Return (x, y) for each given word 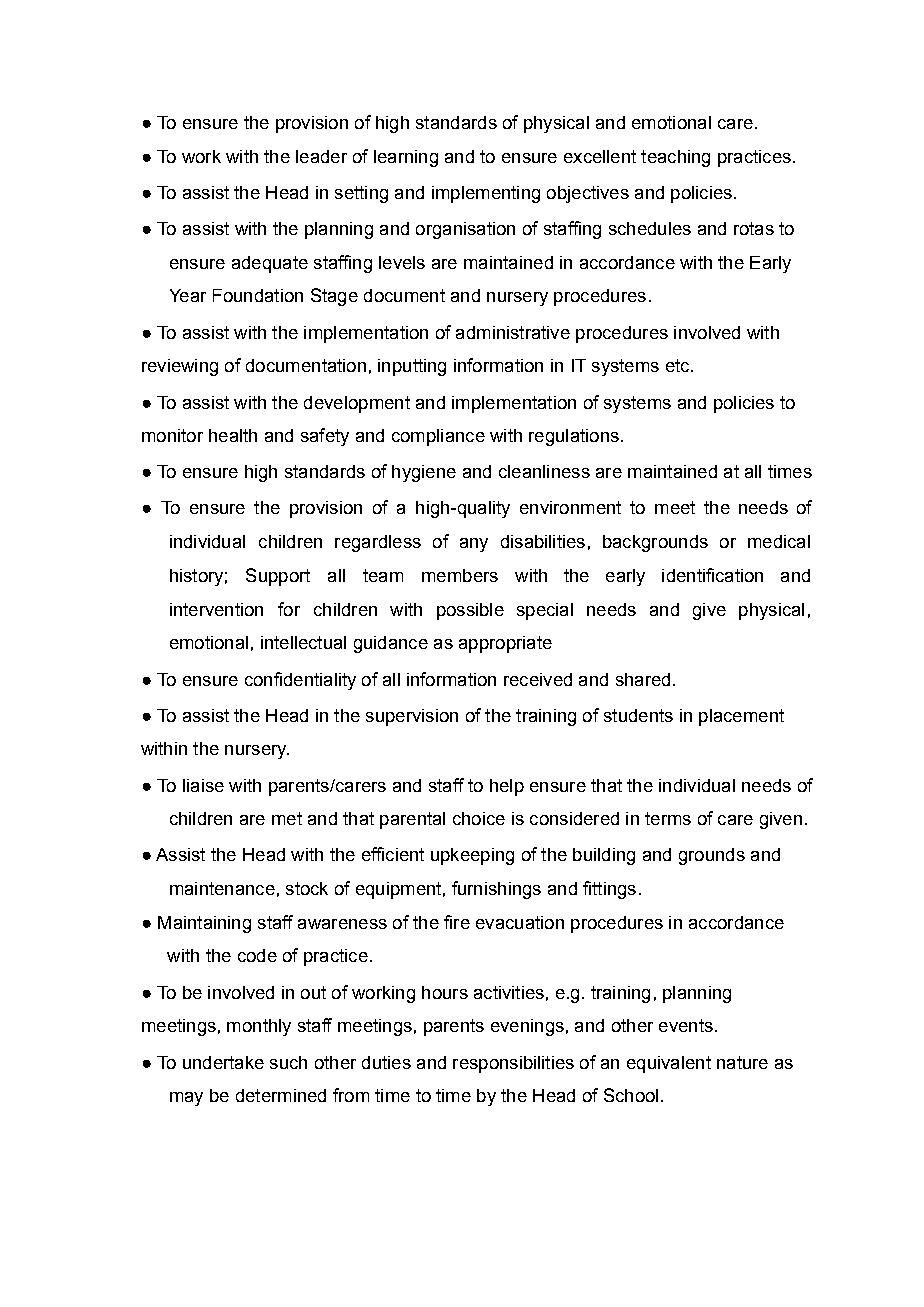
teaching (675, 158)
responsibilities (513, 1064)
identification (712, 575)
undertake (223, 1062)
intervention (216, 609)
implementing (486, 194)
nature (742, 1062)
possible (470, 611)
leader (321, 156)
